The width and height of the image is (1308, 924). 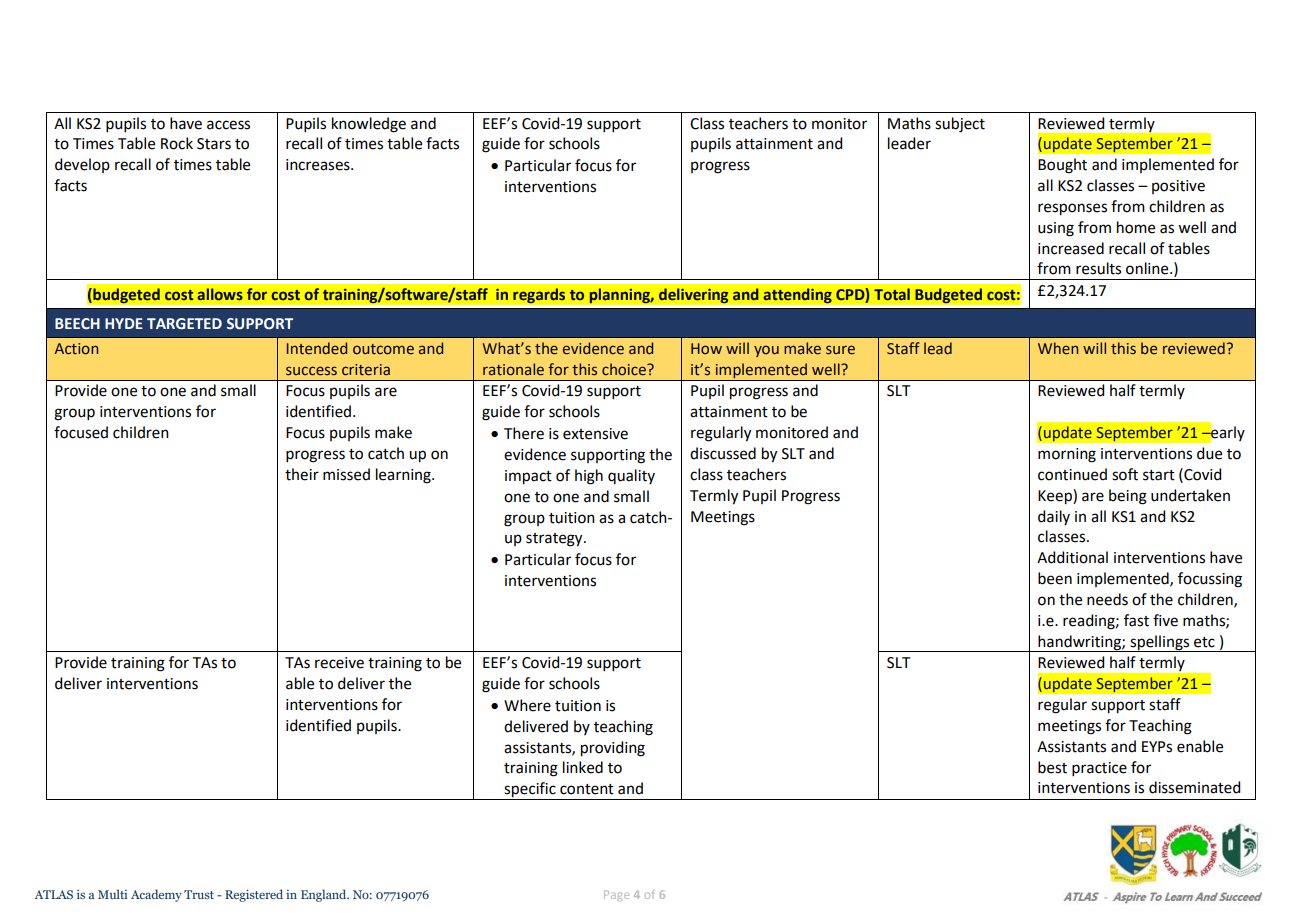 What do you see at coordinates (177, 143) in the image?
I see `Rock` at bounding box center [177, 143].
